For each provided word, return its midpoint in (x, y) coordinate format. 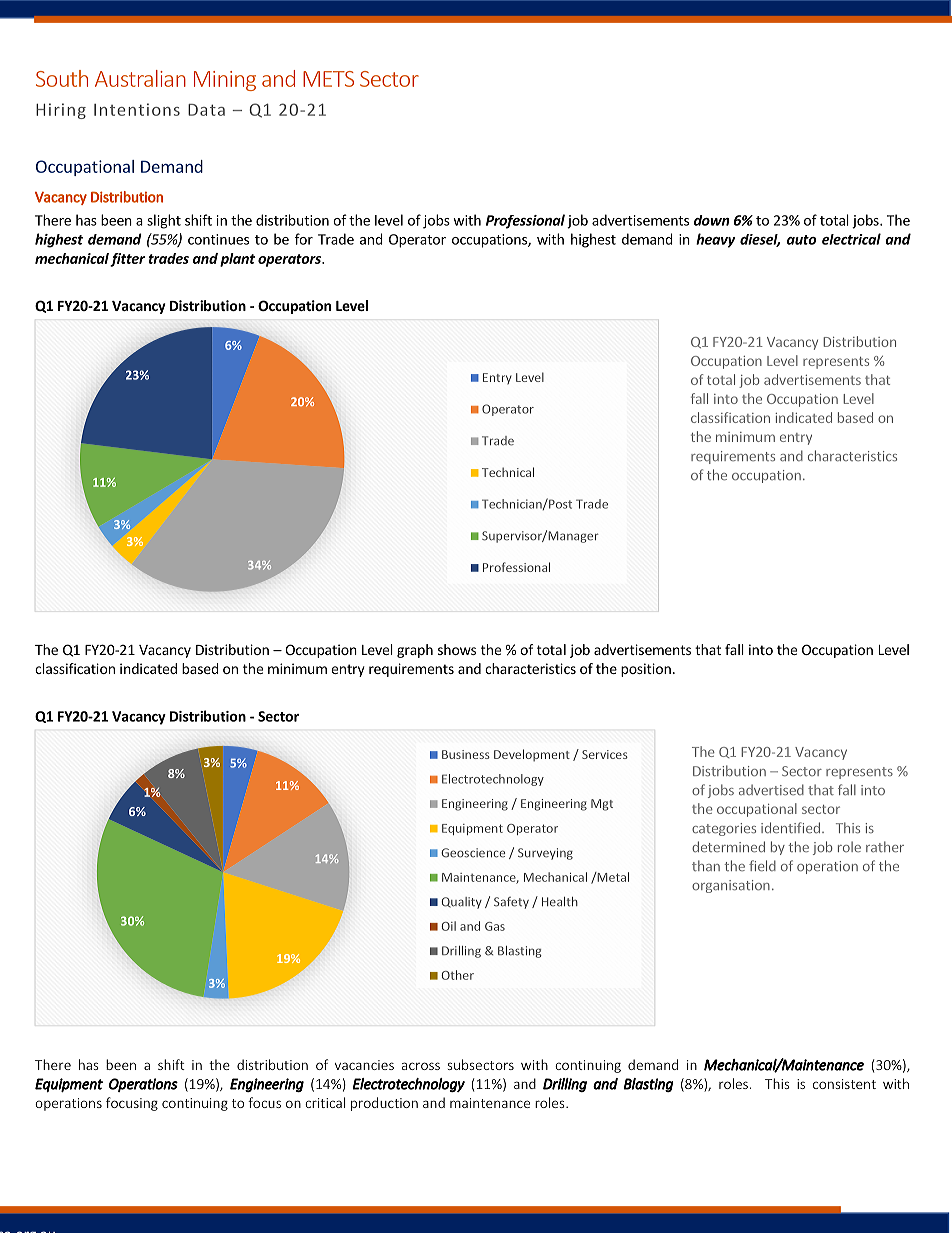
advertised (771, 789)
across (421, 1066)
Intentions (137, 109)
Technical (508, 472)
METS (328, 79)
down (711, 220)
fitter (127, 260)
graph (415, 651)
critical (325, 1102)
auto (801, 240)
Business (466, 754)
